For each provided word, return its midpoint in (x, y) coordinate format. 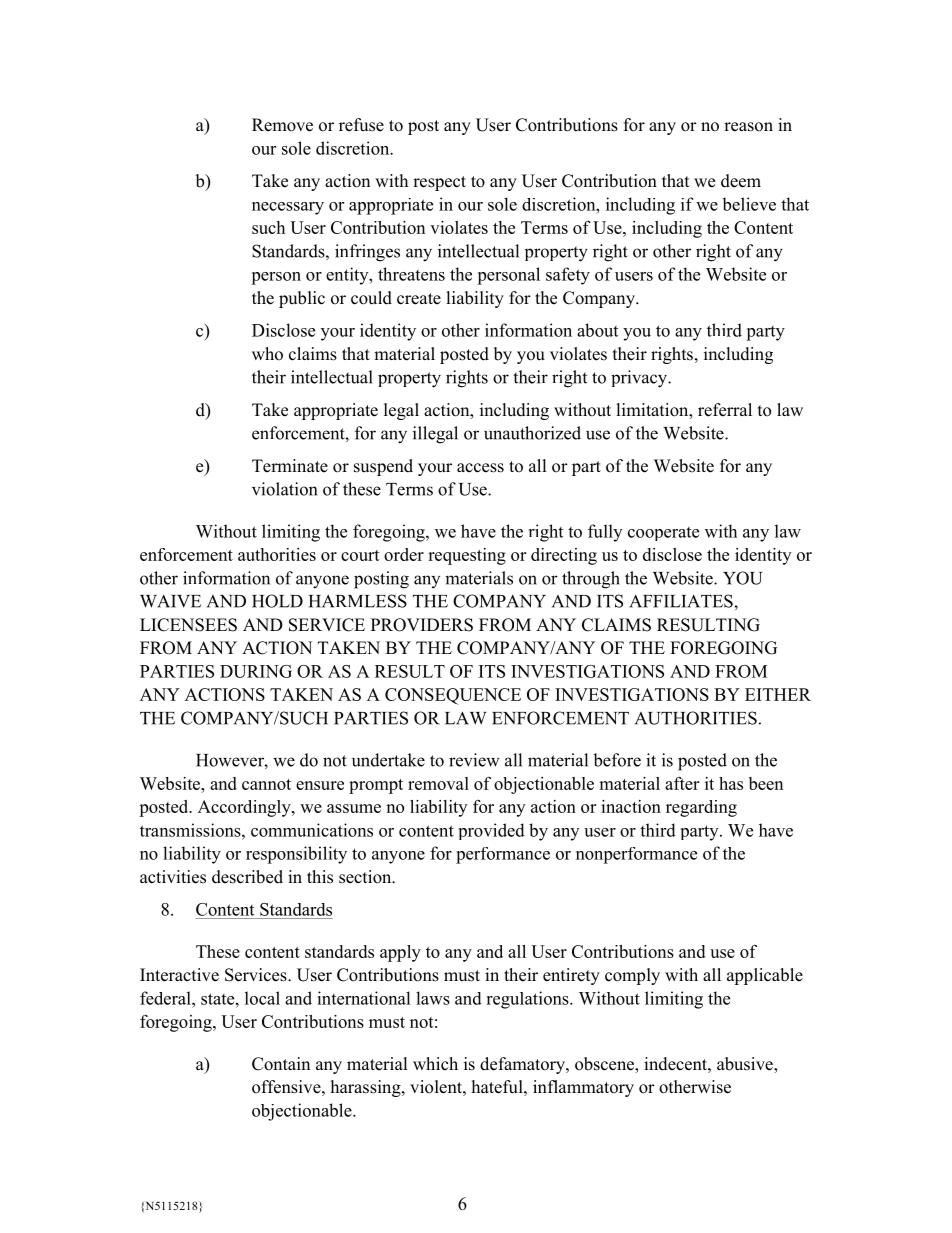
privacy (640, 379)
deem (741, 181)
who (267, 354)
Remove (282, 125)
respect (439, 183)
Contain (281, 1064)
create (419, 299)
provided (492, 831)
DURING (256, 671)
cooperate (663, 534)
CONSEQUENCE (453, 696)
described (247, 877)
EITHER (778, 694)
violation (284, 489)
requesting (467, 556)
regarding (701, 808)
